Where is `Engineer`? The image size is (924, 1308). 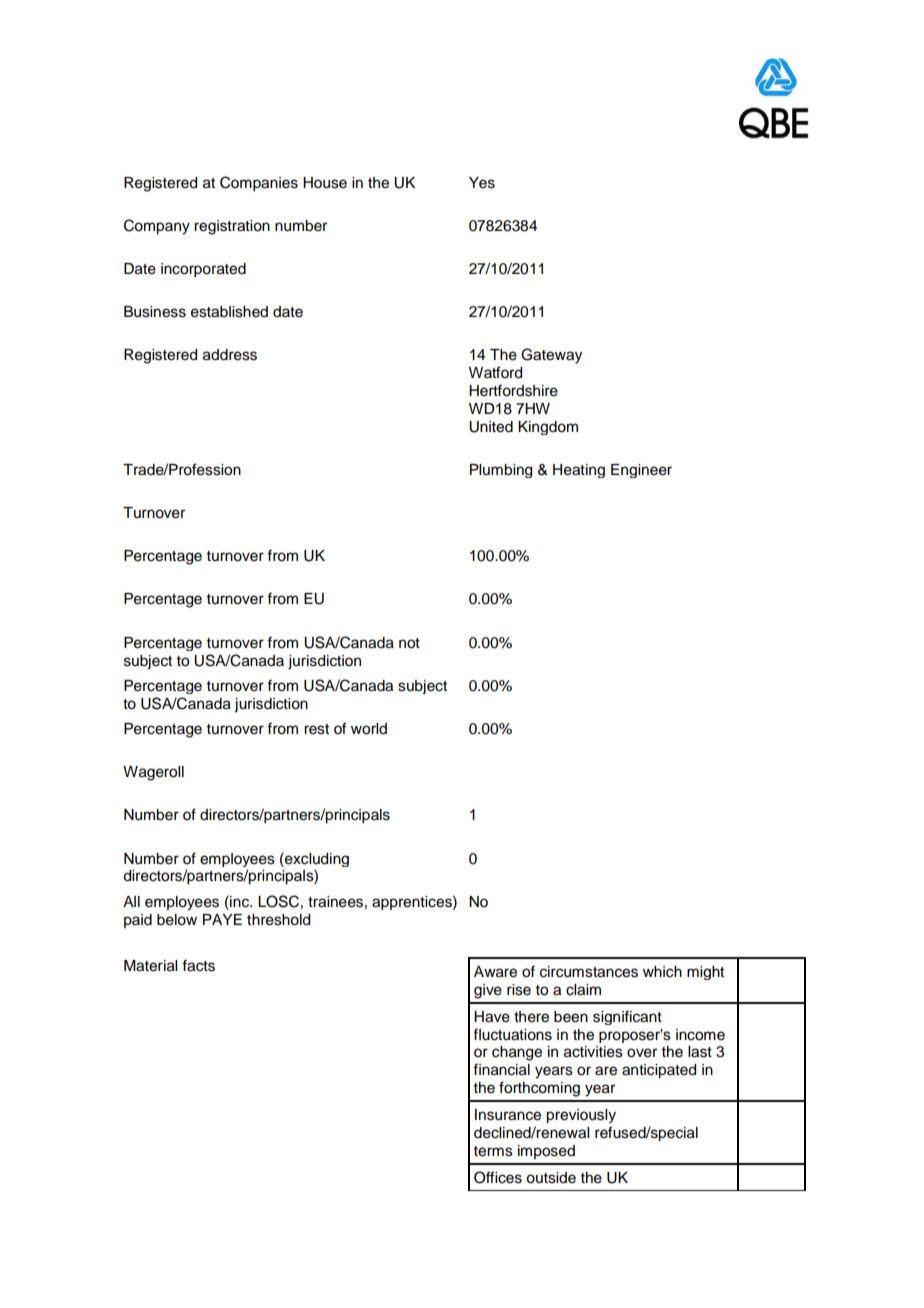
Engineer is located at coordinates (641, 471).
